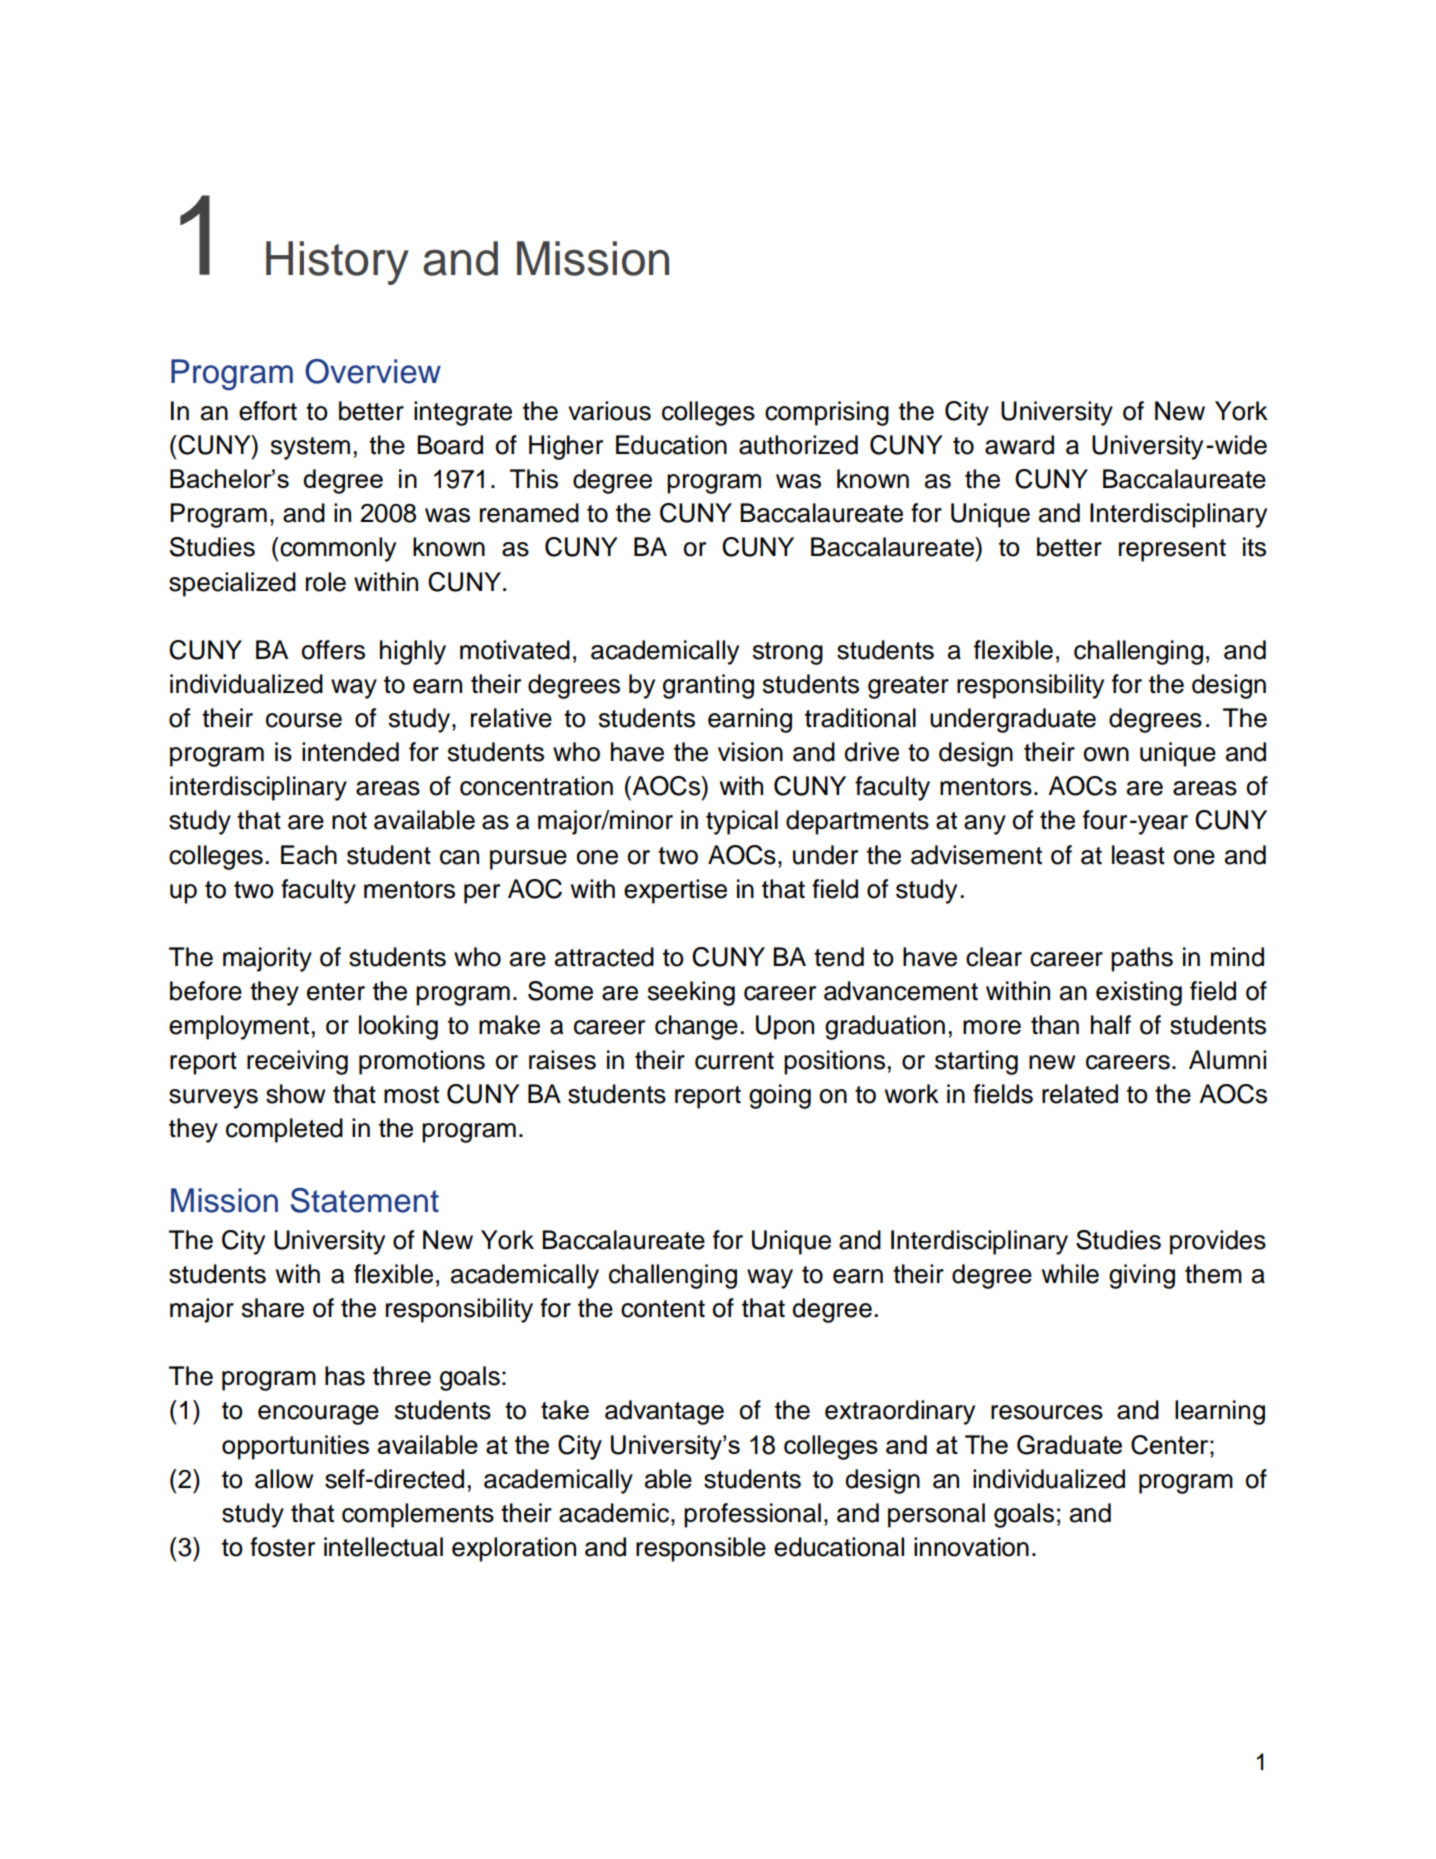 The image size is (1436, 1859). I want to click on comprising, so click(827, 413).
